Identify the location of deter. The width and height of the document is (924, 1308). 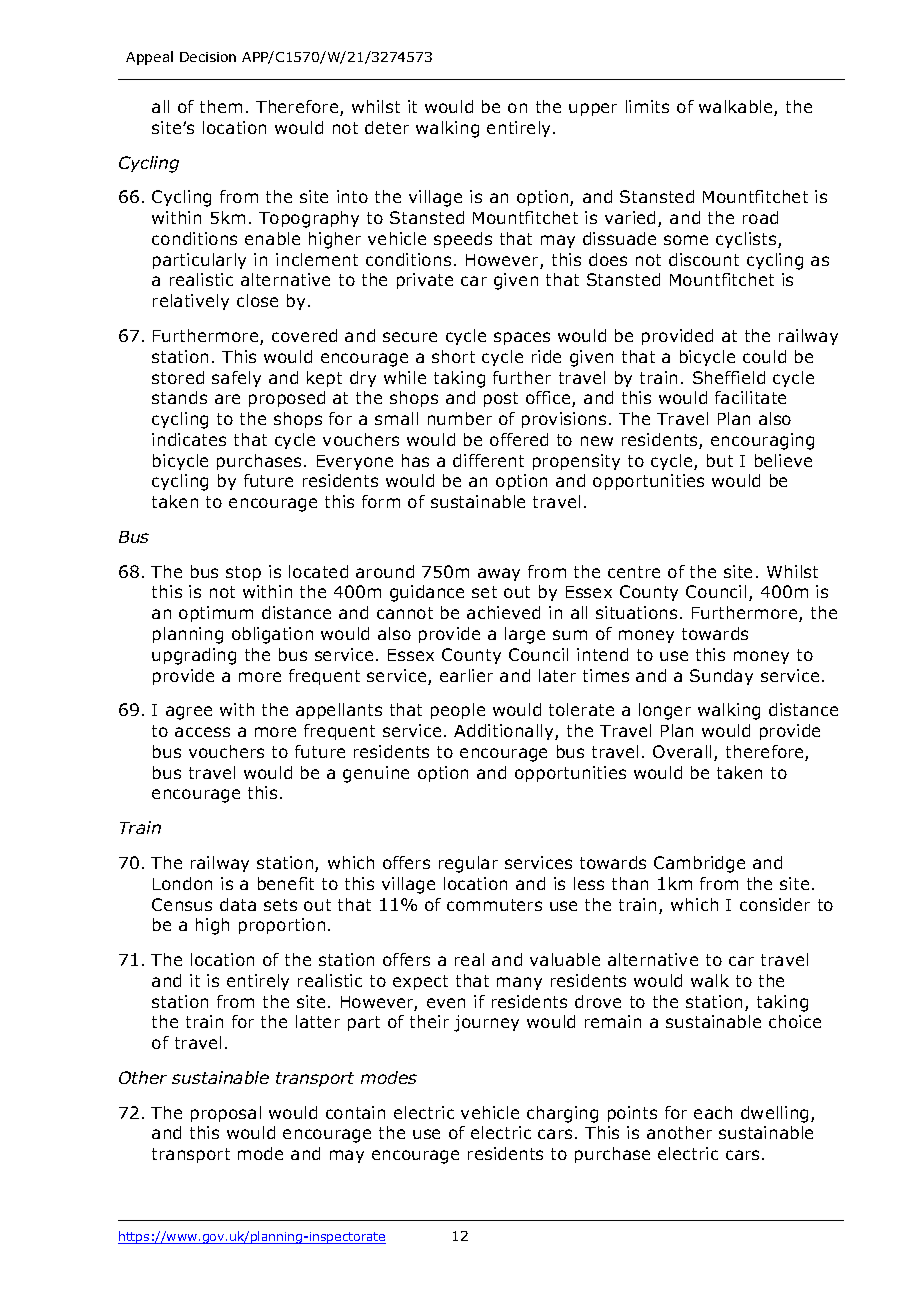
(387, 127).
